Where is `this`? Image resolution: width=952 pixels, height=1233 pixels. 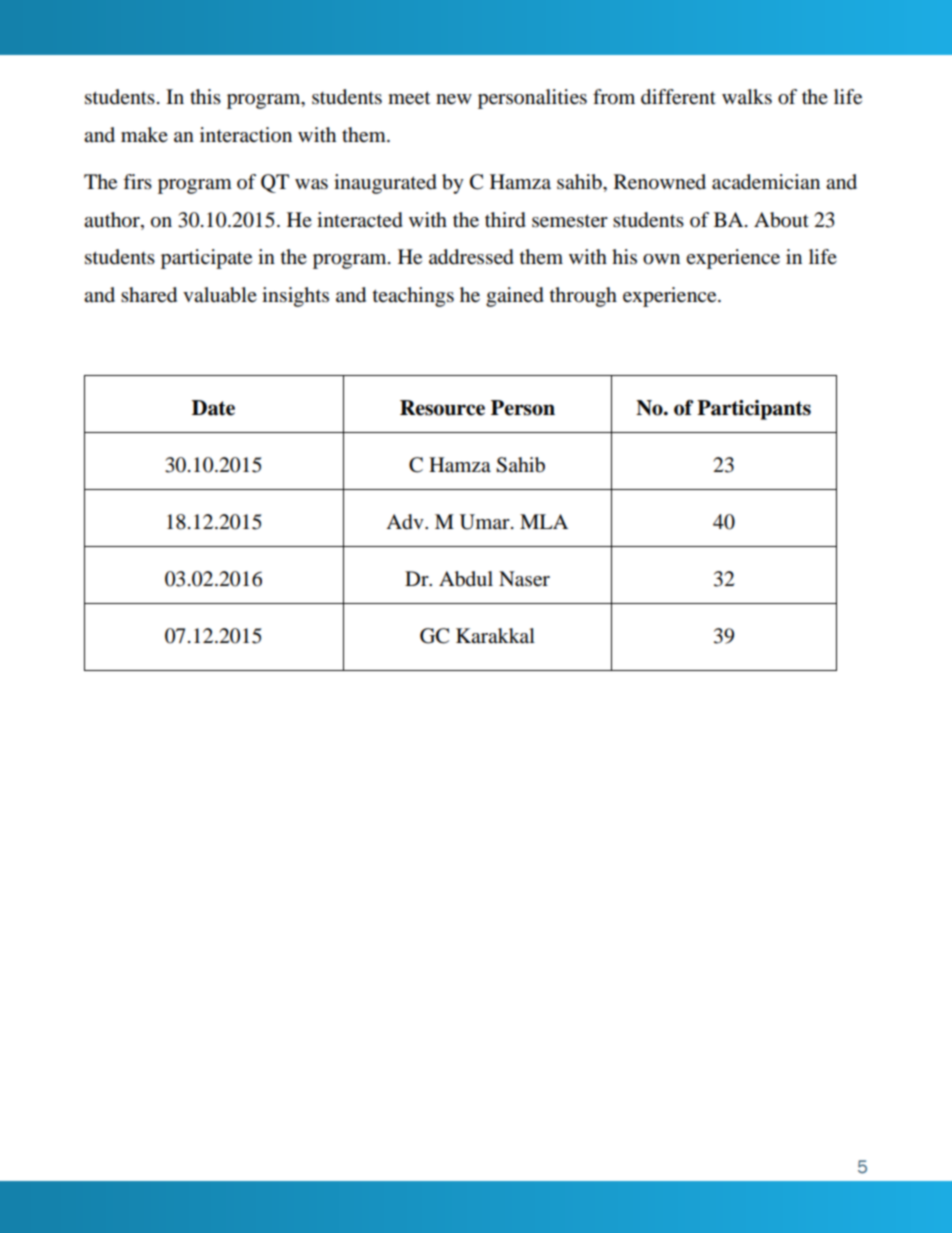
this is located at coordinates (205, 96).
